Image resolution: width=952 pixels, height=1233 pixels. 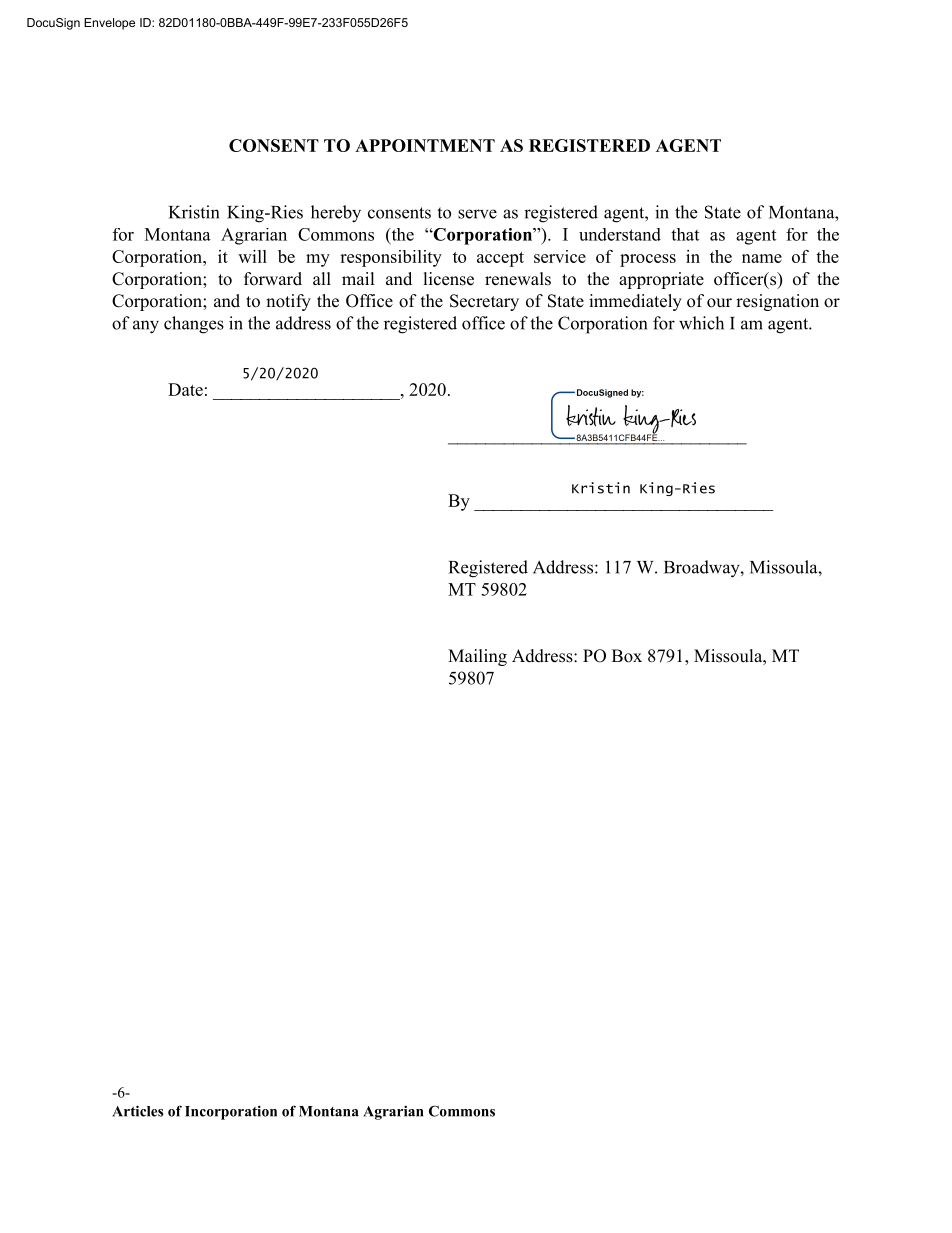 I want to click on appropriate, so click(x=661, y=280).
